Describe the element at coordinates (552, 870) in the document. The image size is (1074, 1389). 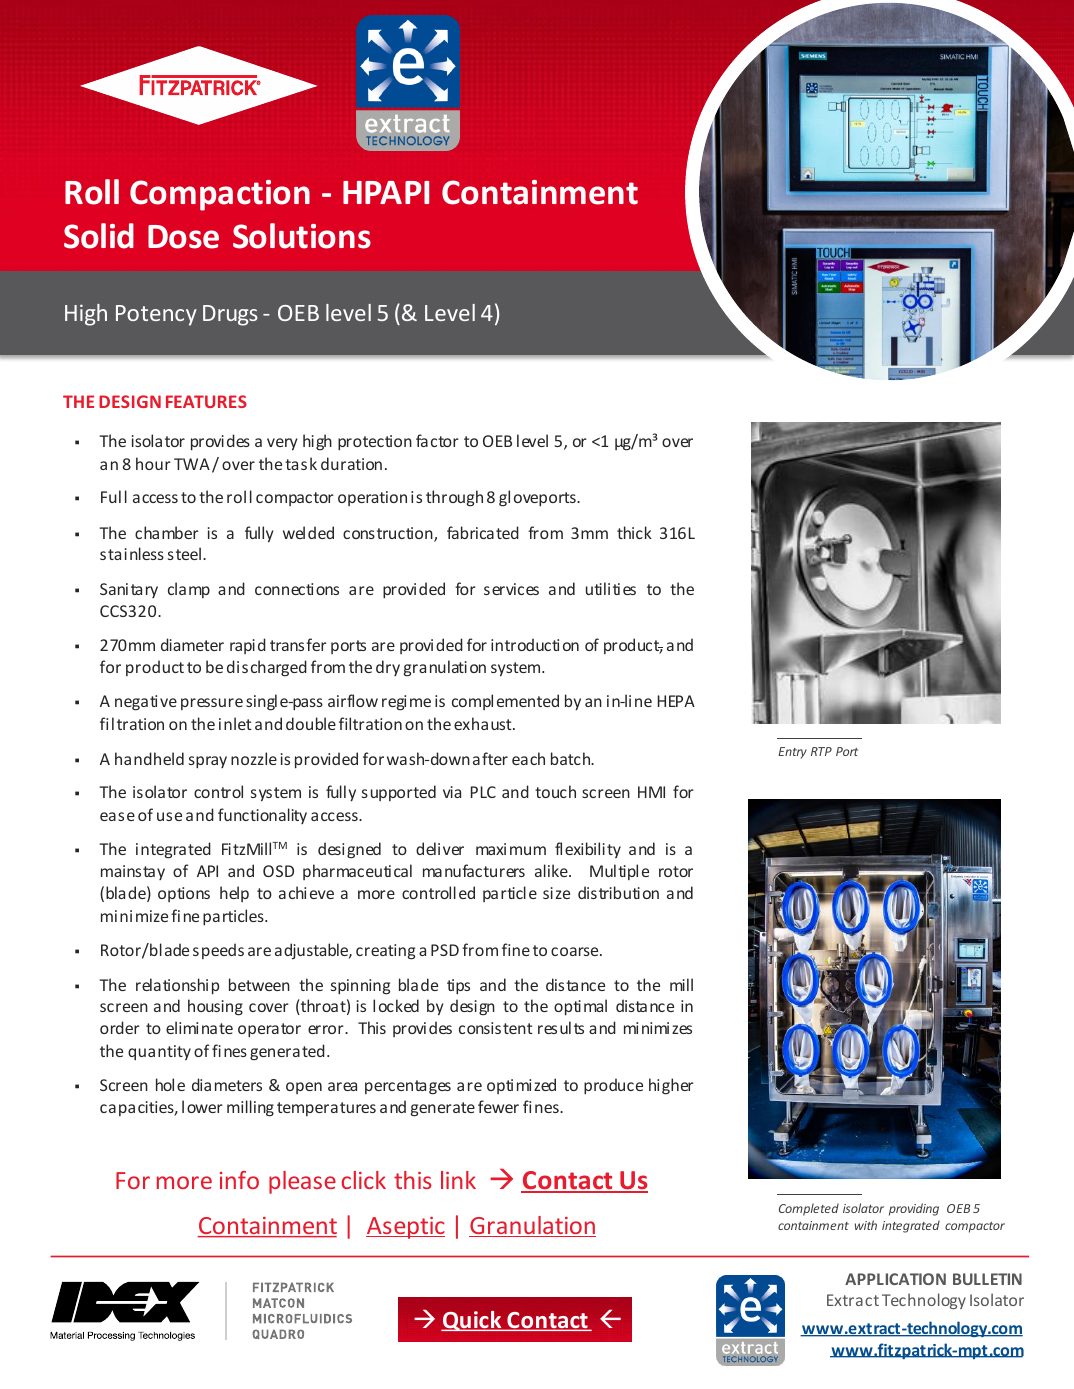
I see `alike` at that location.
